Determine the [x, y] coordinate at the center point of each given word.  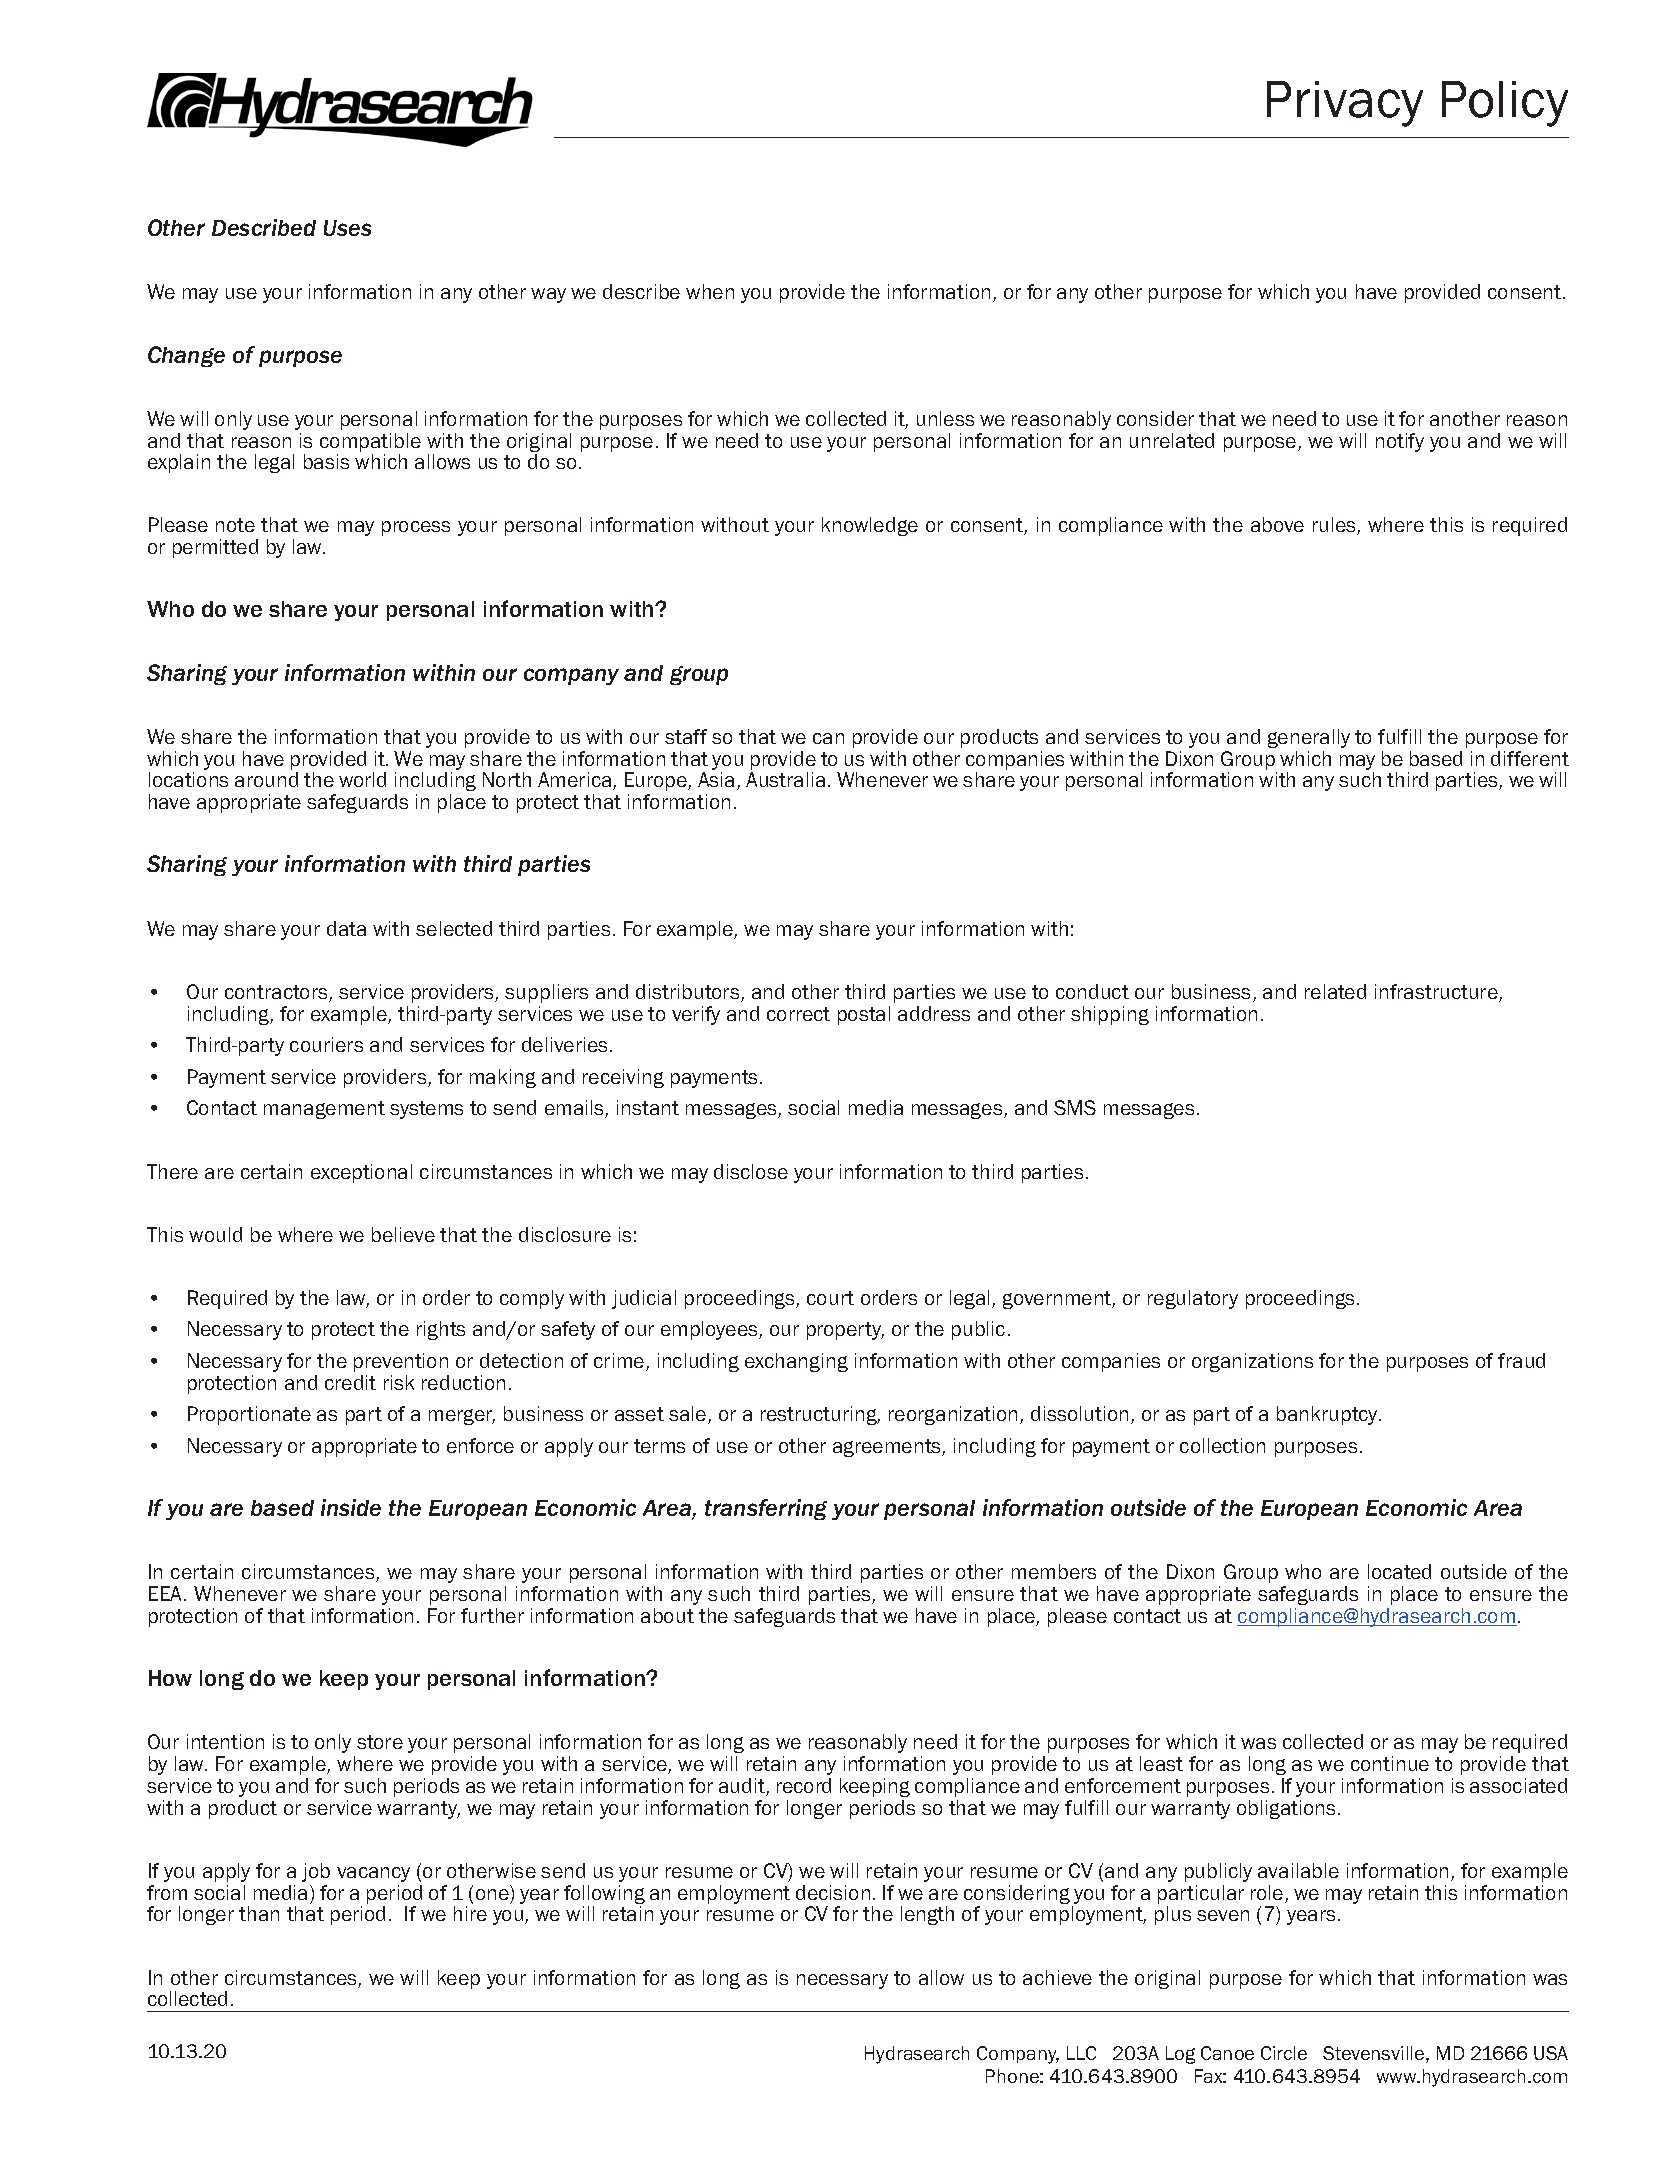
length [927, 1915]
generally [1309, 738]
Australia [785, 779]
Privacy [1345, 104]
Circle [1284, 2053]
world [362, 779]
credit [350, 1382]
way [548, 295]
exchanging [796, 1362]
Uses [347, 228]
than [259, 1913]
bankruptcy [1328, 1415]
